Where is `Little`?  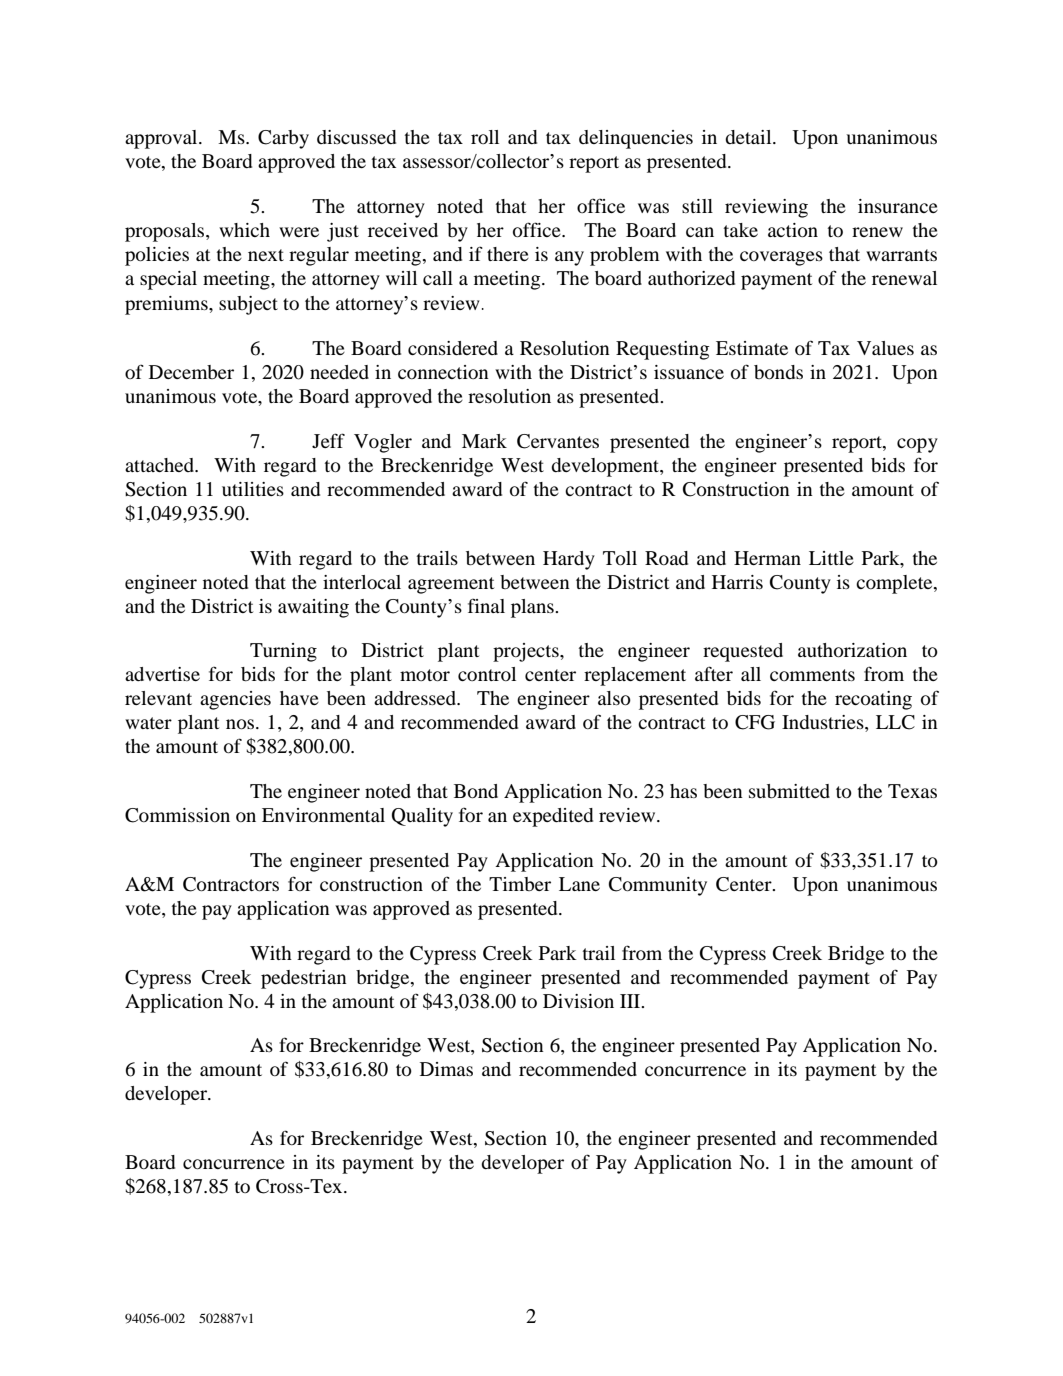
Little is located at coordinates (831, 558).
